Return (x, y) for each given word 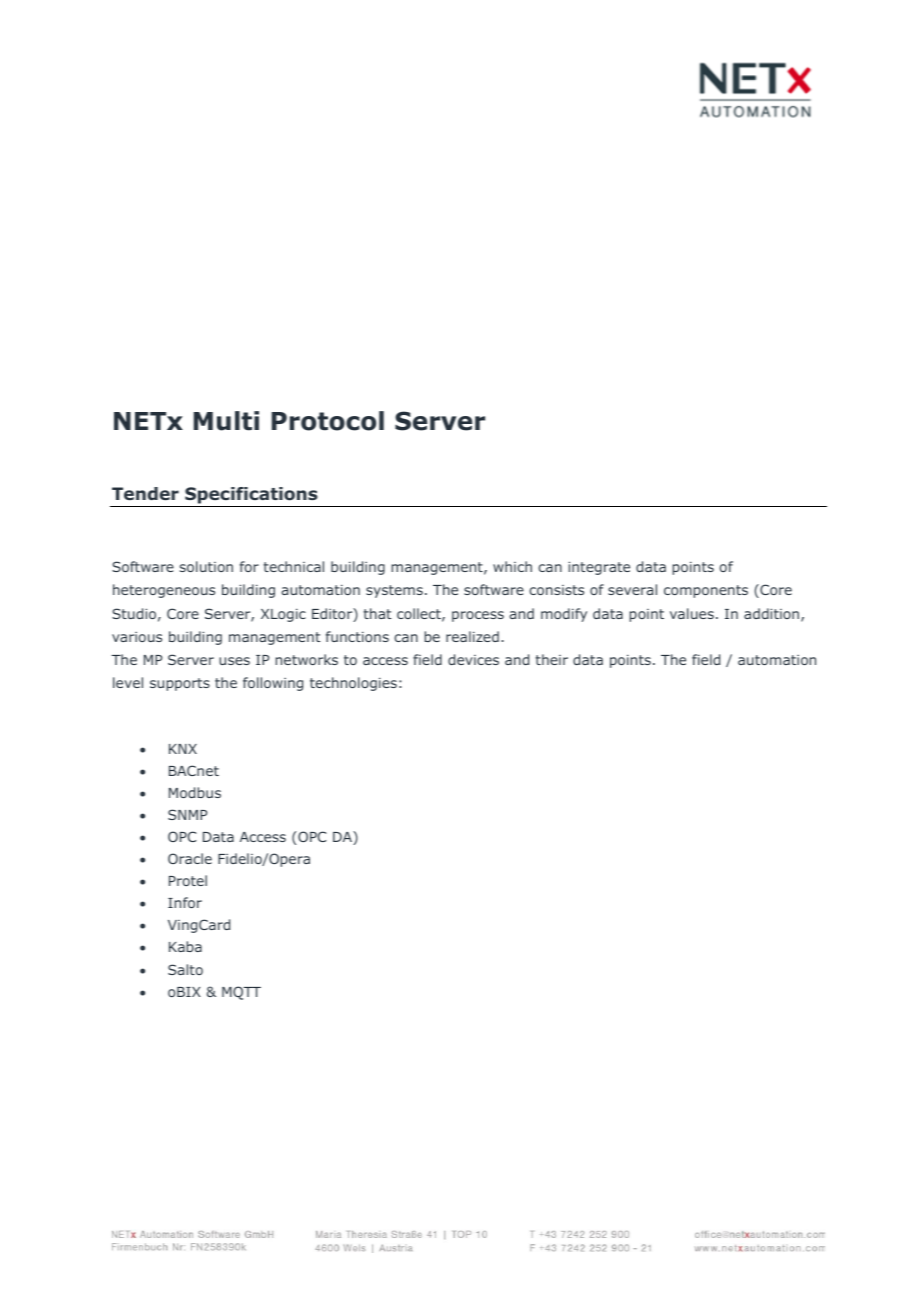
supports (180, 684)
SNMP (187, 814)
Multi (226, 421)
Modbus (195, 792)
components (706, 591)
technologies (353, 684)
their (552, 659)
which (512, 566)
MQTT (241, 993)
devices (473, 659)
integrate (599, 568)
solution (206, 566)
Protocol (328, 421)
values (692, 613)
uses (234, 661)
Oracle (190, 858)
